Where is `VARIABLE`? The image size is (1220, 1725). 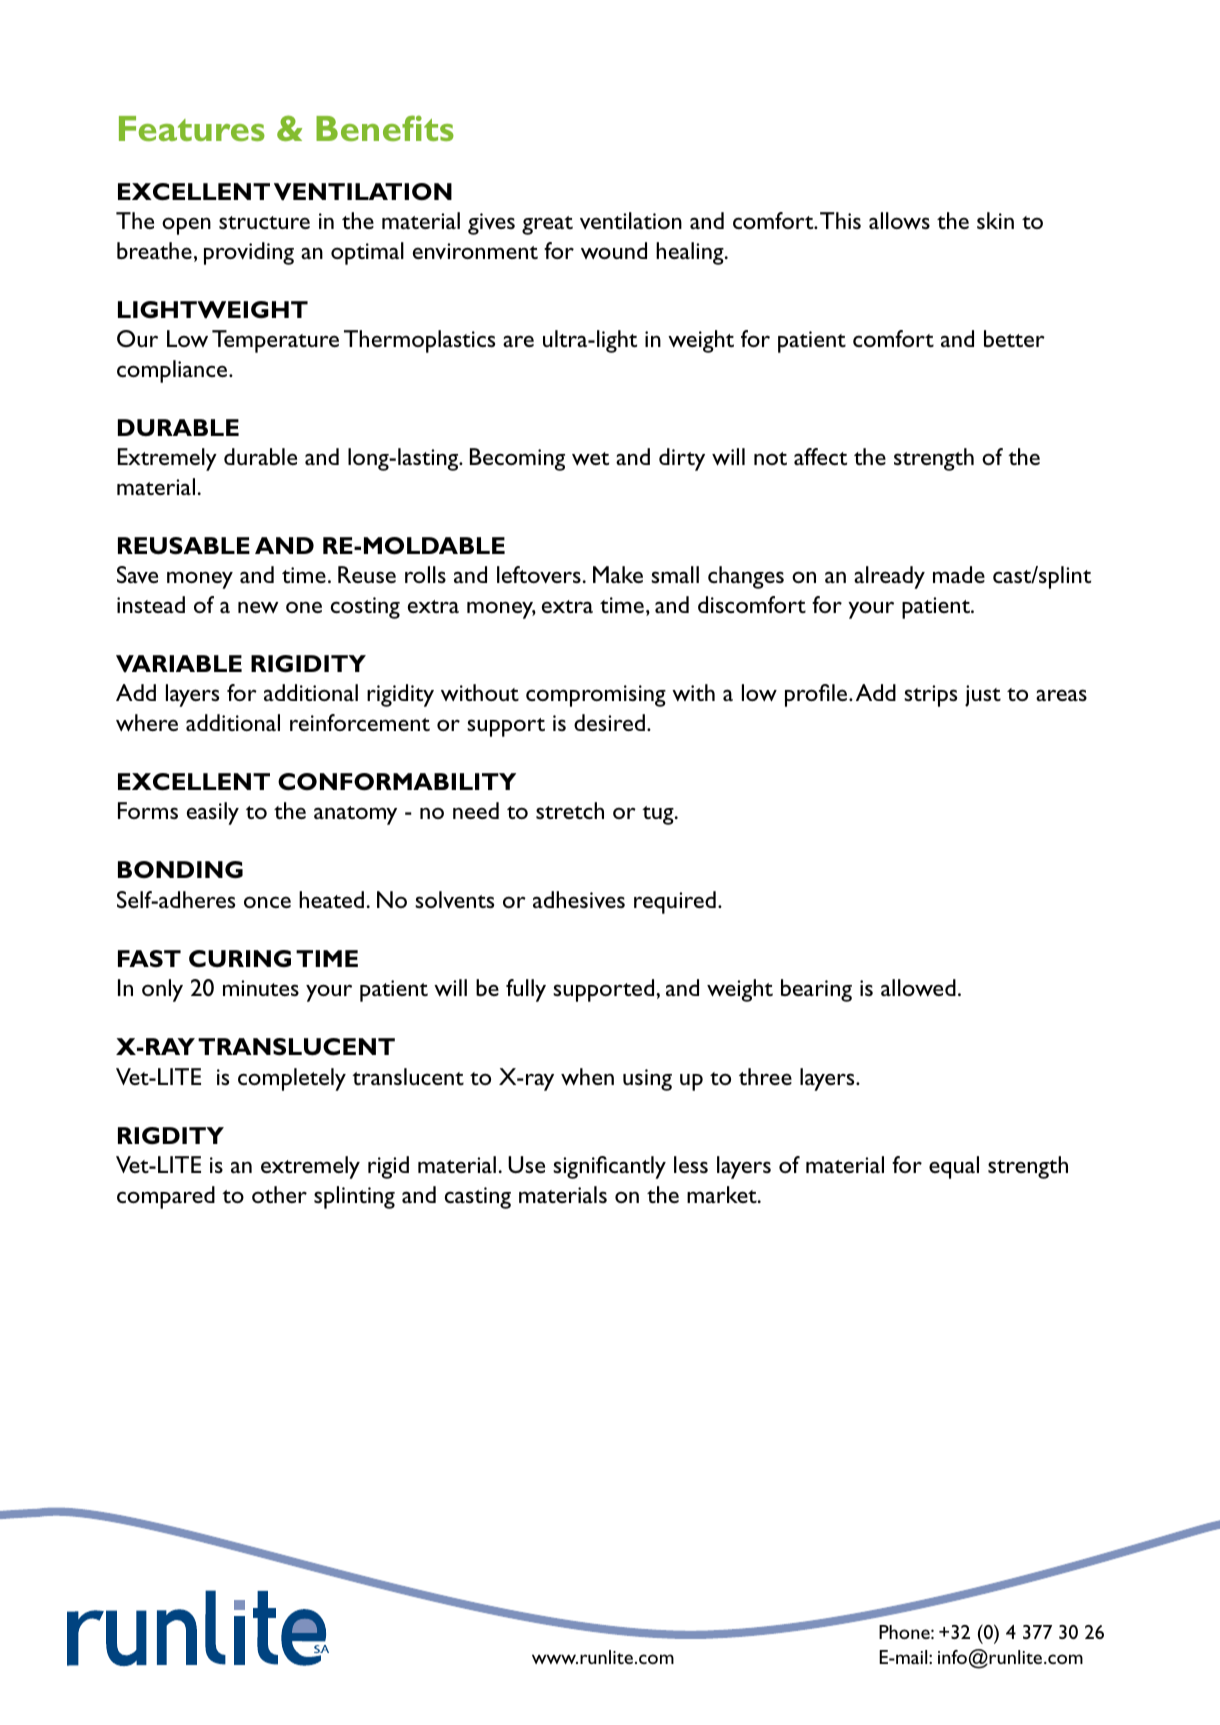
VARIABLE is located at coordinates (179, 664).
